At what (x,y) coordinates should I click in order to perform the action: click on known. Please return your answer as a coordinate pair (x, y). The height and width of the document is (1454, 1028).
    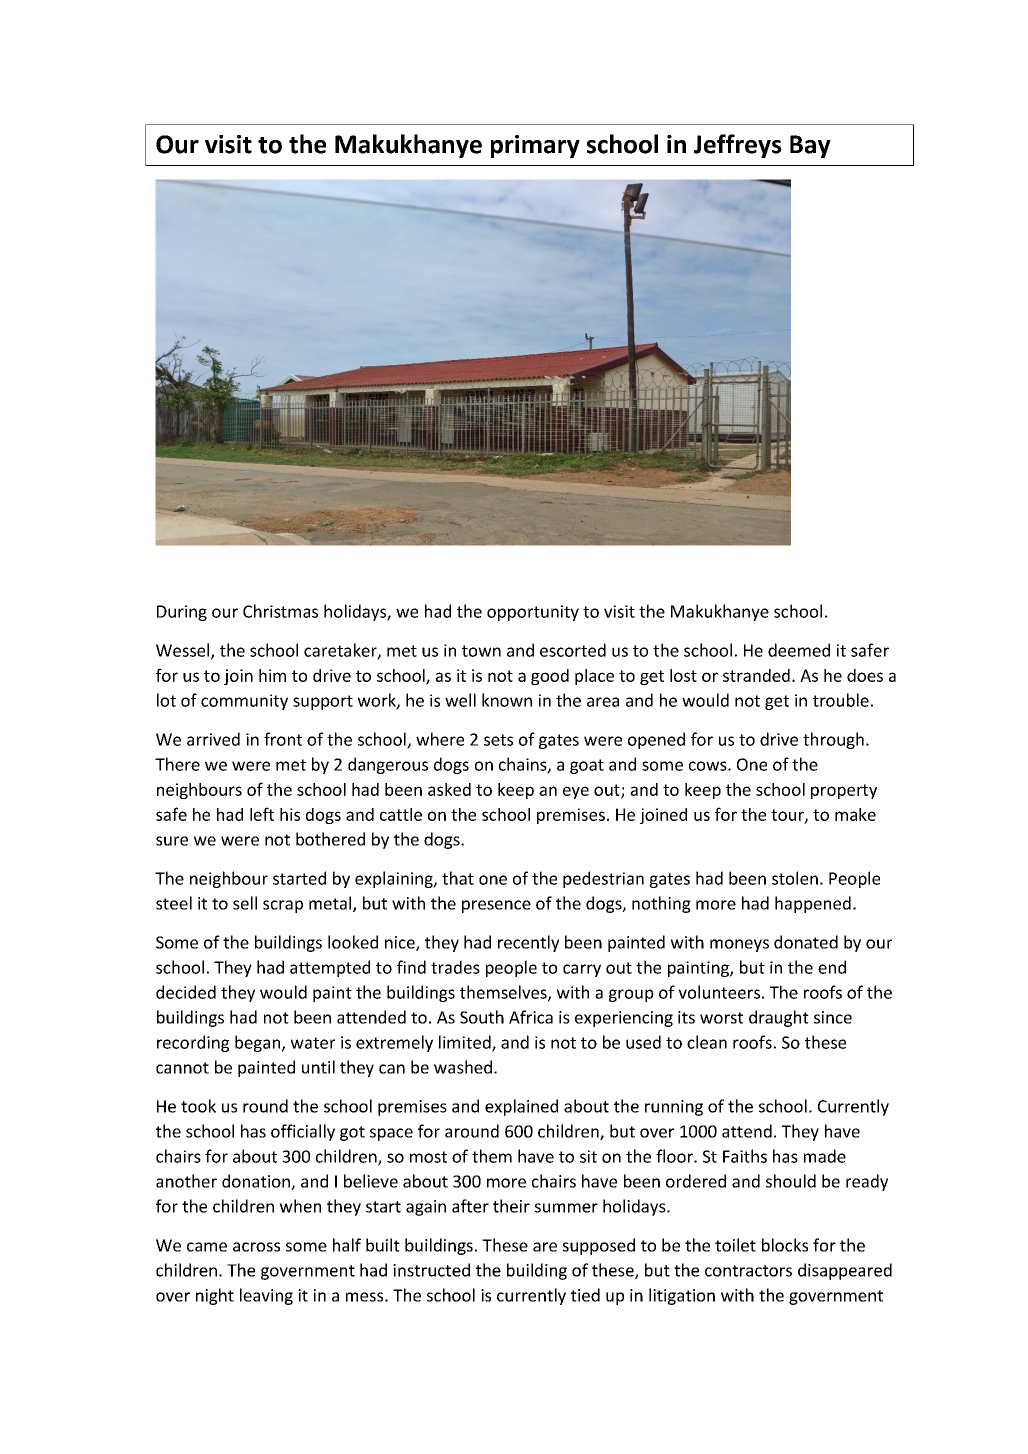
    Looking at the image, I should click on (507, 700).
